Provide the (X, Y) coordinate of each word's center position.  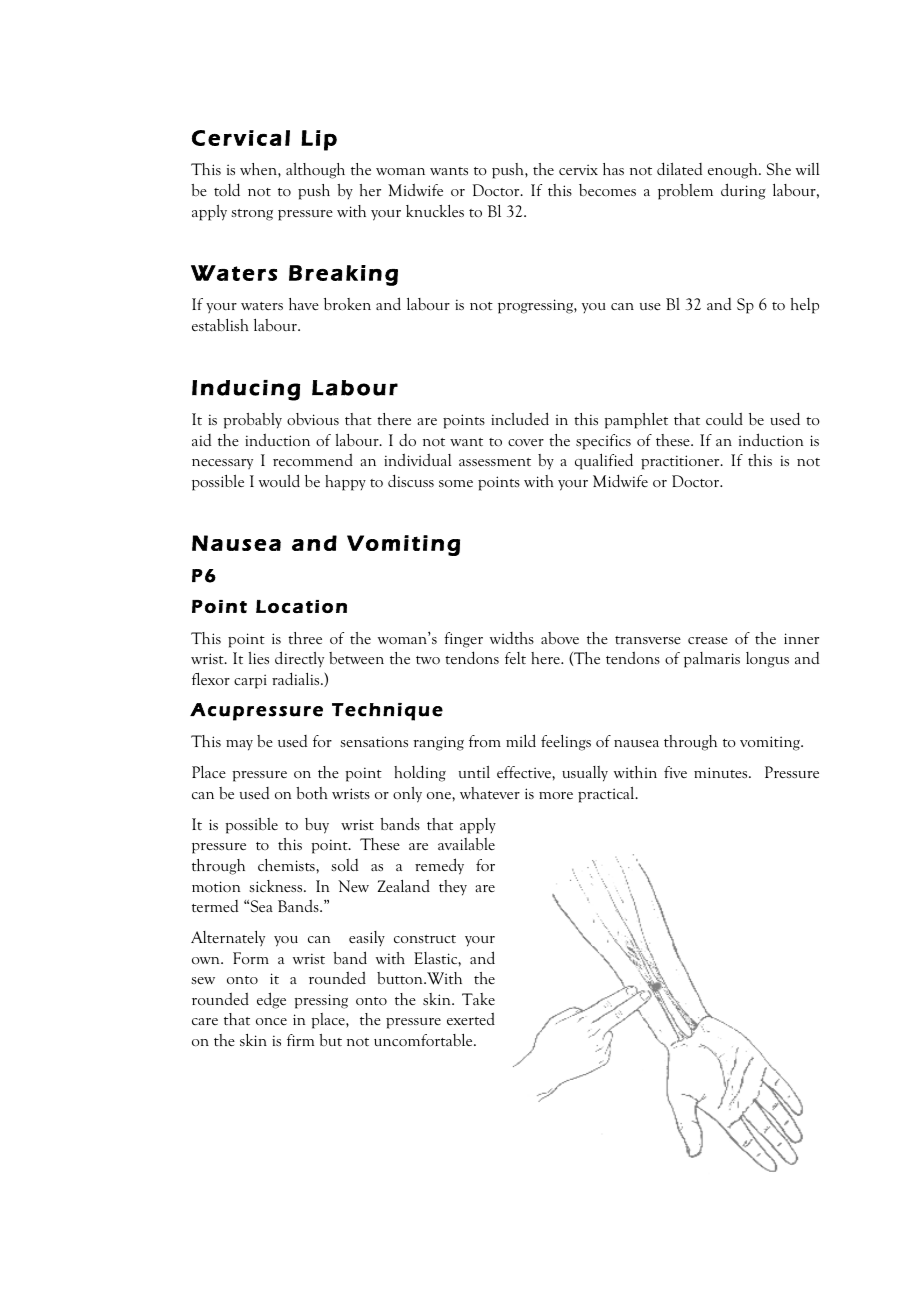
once (271, 1021)
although (315, 171)
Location (301, 606)
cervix (578, 169)
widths (512, 638)
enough (734, 171)
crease (708, 640)
